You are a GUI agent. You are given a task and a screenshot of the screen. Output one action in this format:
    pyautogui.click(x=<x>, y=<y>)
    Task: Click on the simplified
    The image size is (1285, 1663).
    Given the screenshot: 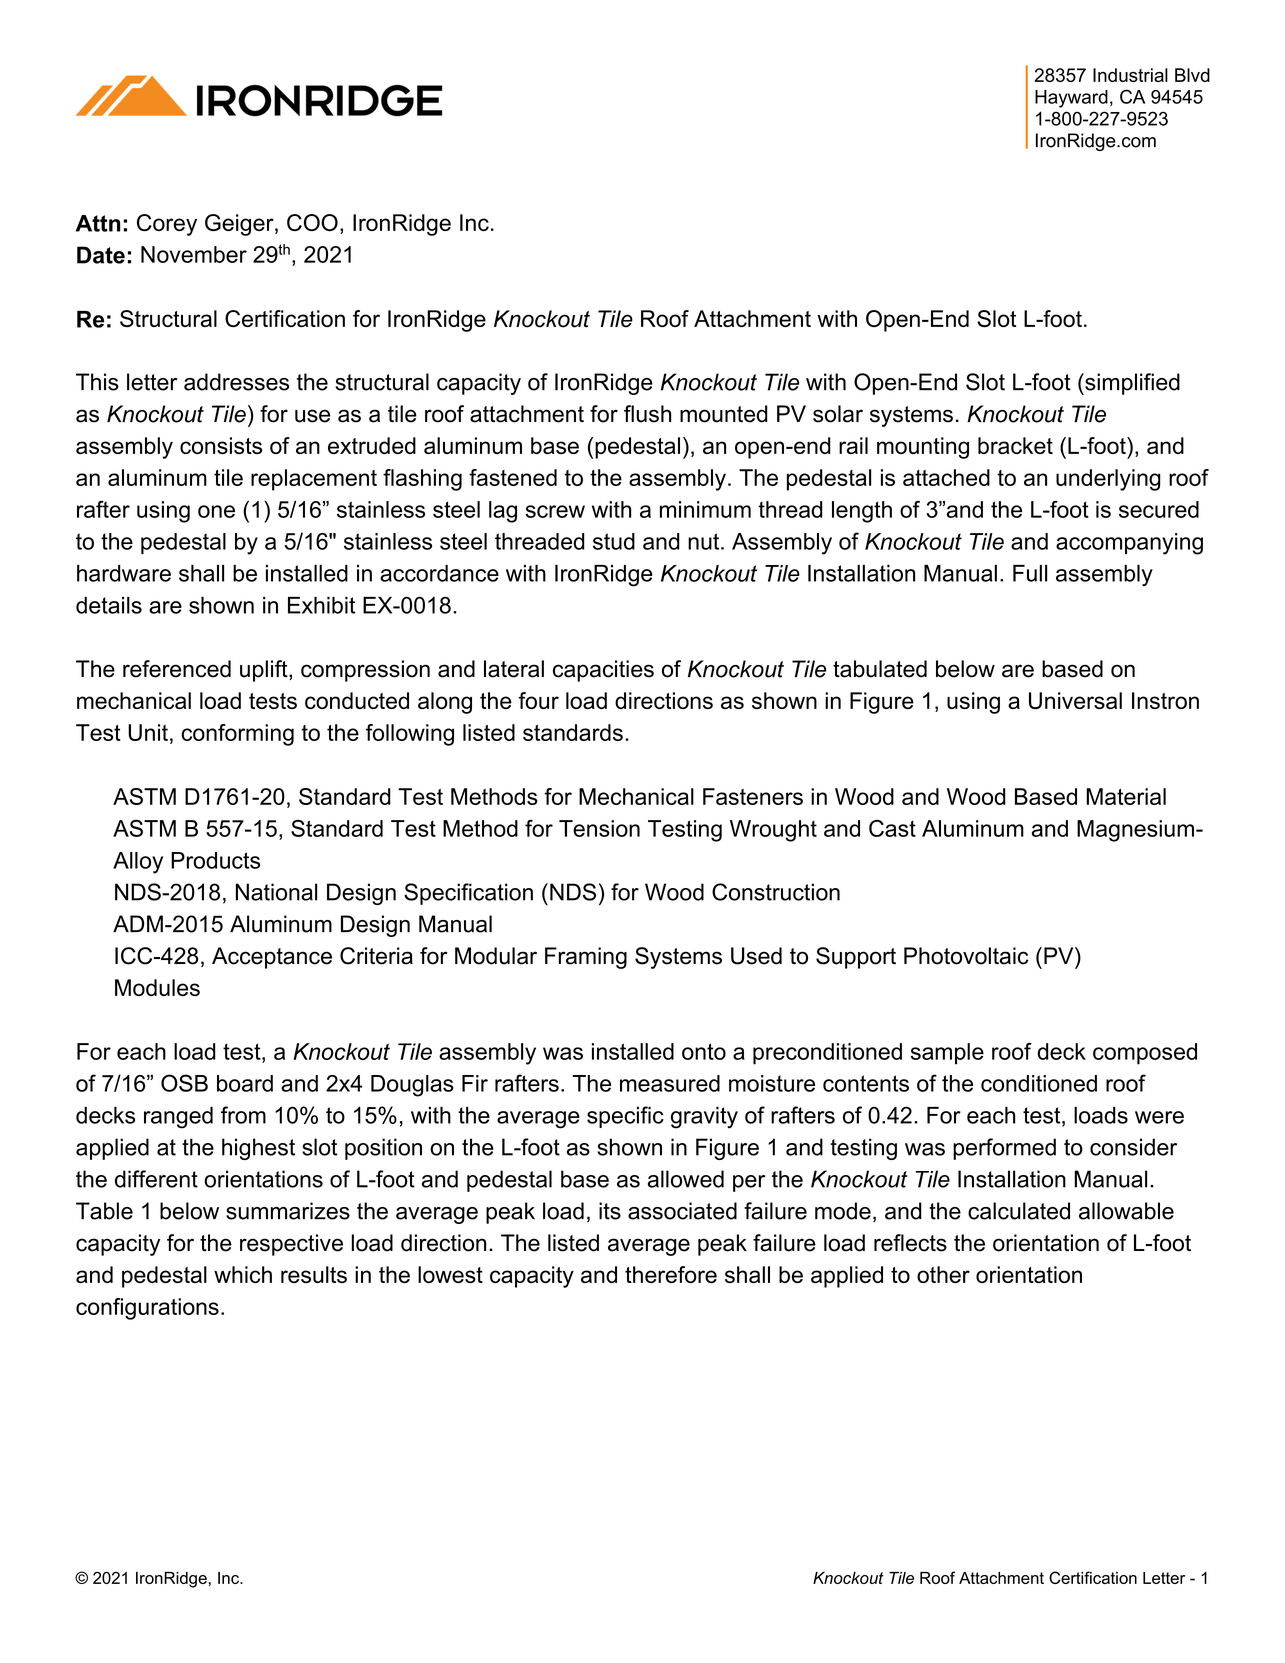 What is the action you would take?
    pyautogui.click(x=1131, y=384)
